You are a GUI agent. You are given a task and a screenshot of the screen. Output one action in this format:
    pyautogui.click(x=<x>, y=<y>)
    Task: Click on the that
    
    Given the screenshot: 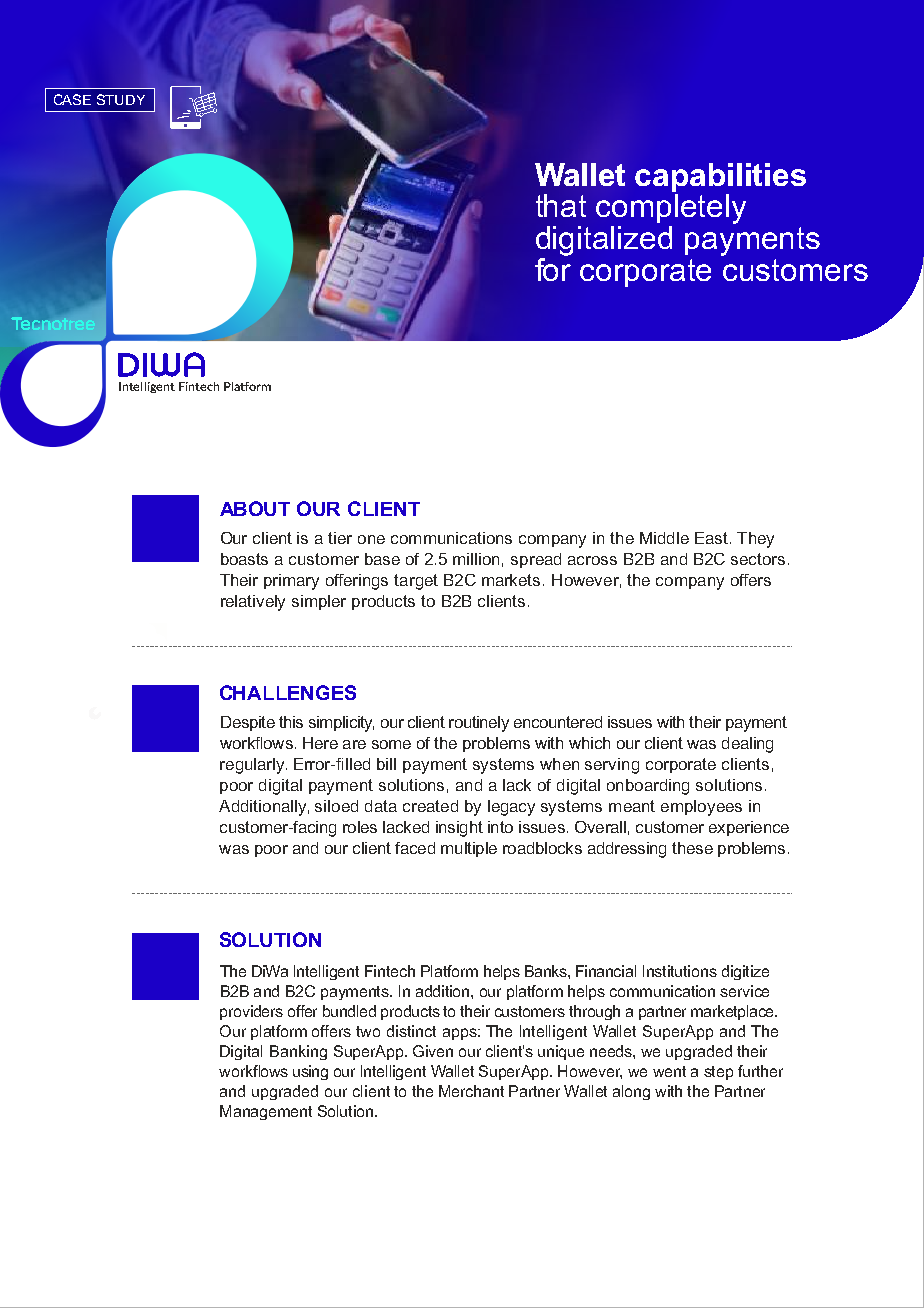 What is the action you would take?
    pyautogui.click(x=561, y=205)
